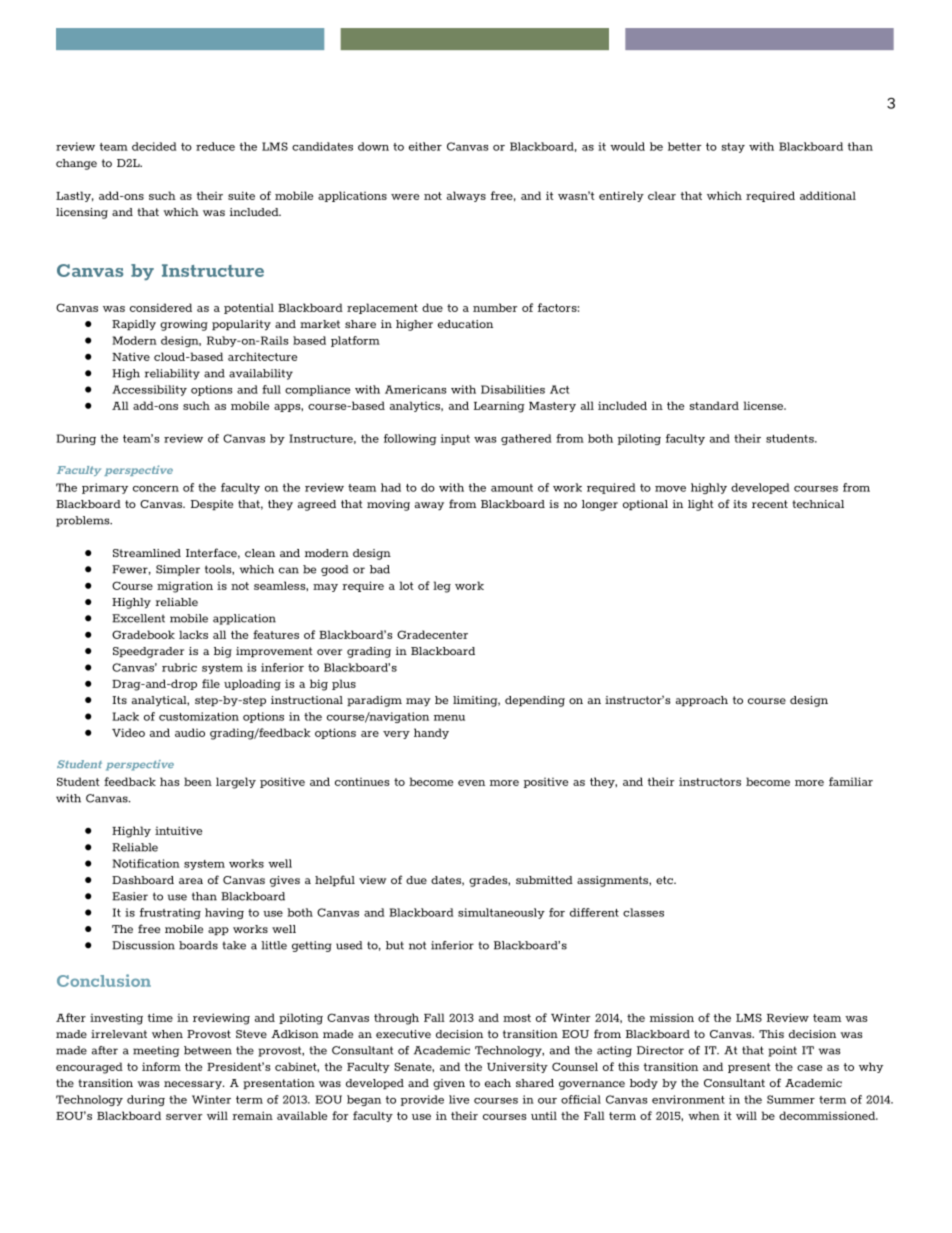 The height and width of the screenshot is (1233, 952). What do you see at coordinates (770, 504) in the screenshot?
I see `recent` at bounding box center [770, 504].
